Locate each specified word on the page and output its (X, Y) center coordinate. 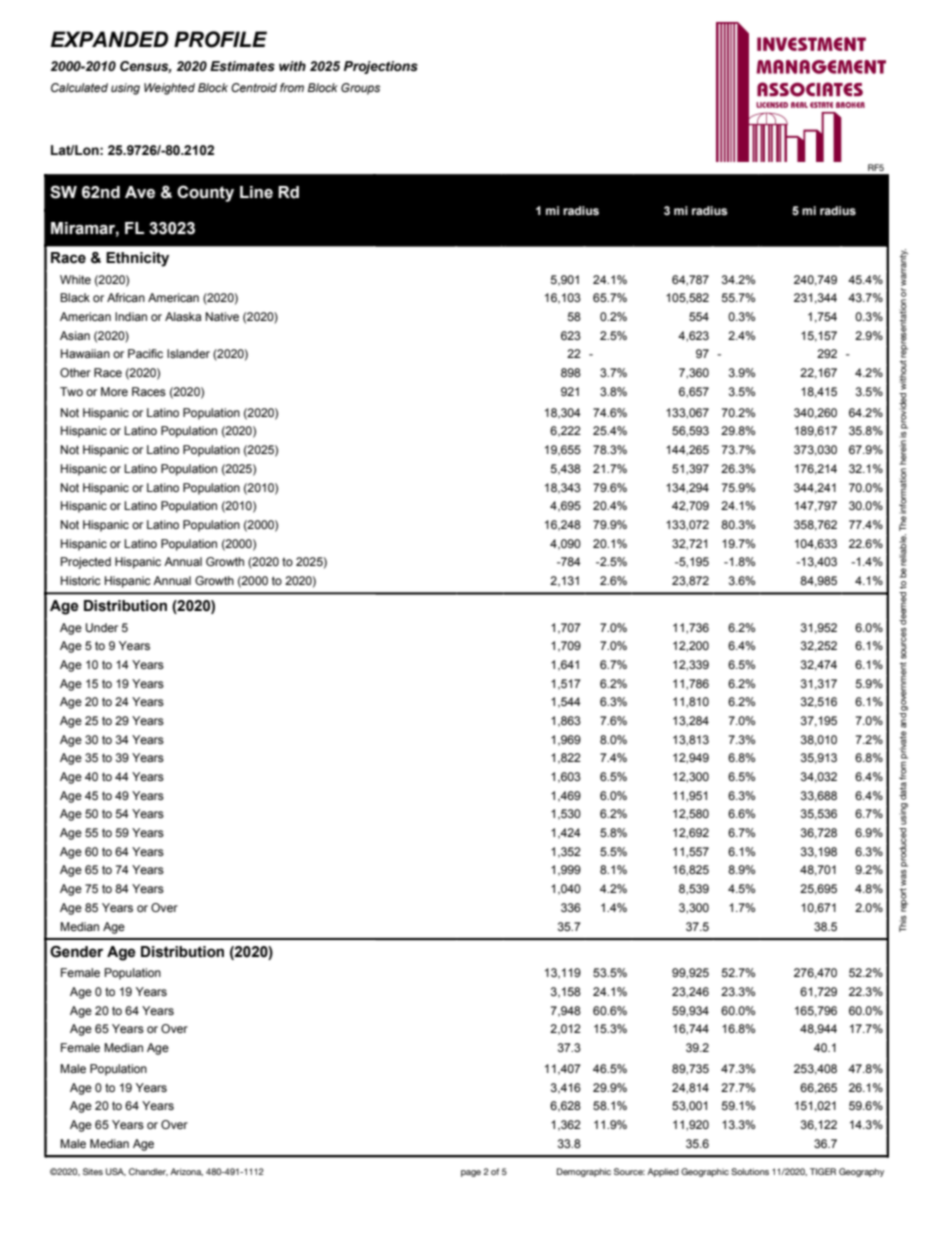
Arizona (186, 1172)
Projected (86, 563)
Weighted (169, 89)
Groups (360, 89)
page (471, 1173)
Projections (381, 67)
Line (256, 192)
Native (222, 316)
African (126, 297)
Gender (76, 952)
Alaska (183, 316)
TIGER (823, 1171)
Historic (81, 580)
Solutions (750, 1171)
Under (102, 628)
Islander (188, 353)
